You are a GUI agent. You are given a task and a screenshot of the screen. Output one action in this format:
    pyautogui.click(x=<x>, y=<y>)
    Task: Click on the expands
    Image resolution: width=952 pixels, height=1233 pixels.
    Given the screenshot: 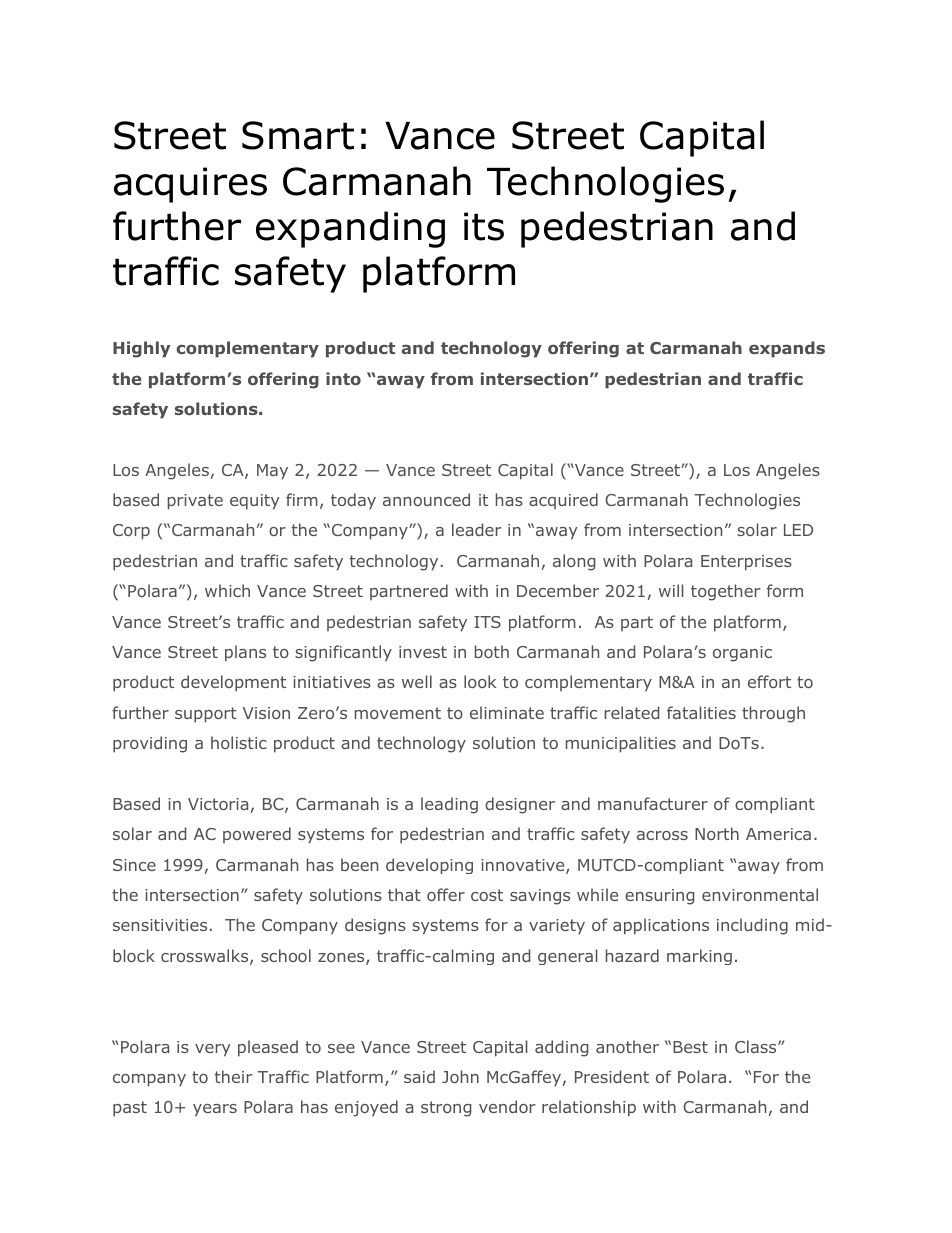 What is the action you would take?
    pyautogui.click(x=787, y=349)
